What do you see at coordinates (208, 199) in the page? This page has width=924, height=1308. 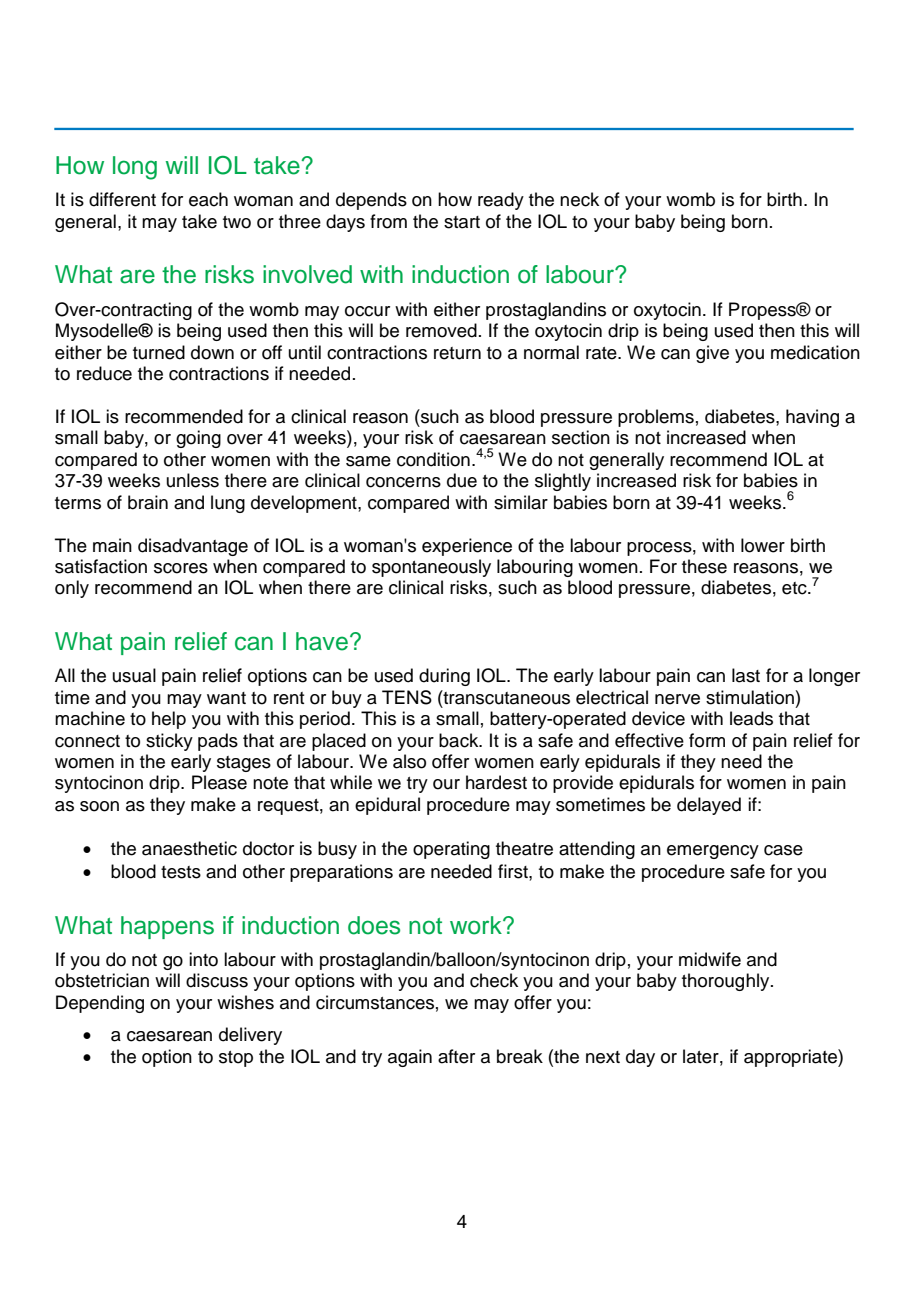 I see `each` at bounding box center [208, 199].
